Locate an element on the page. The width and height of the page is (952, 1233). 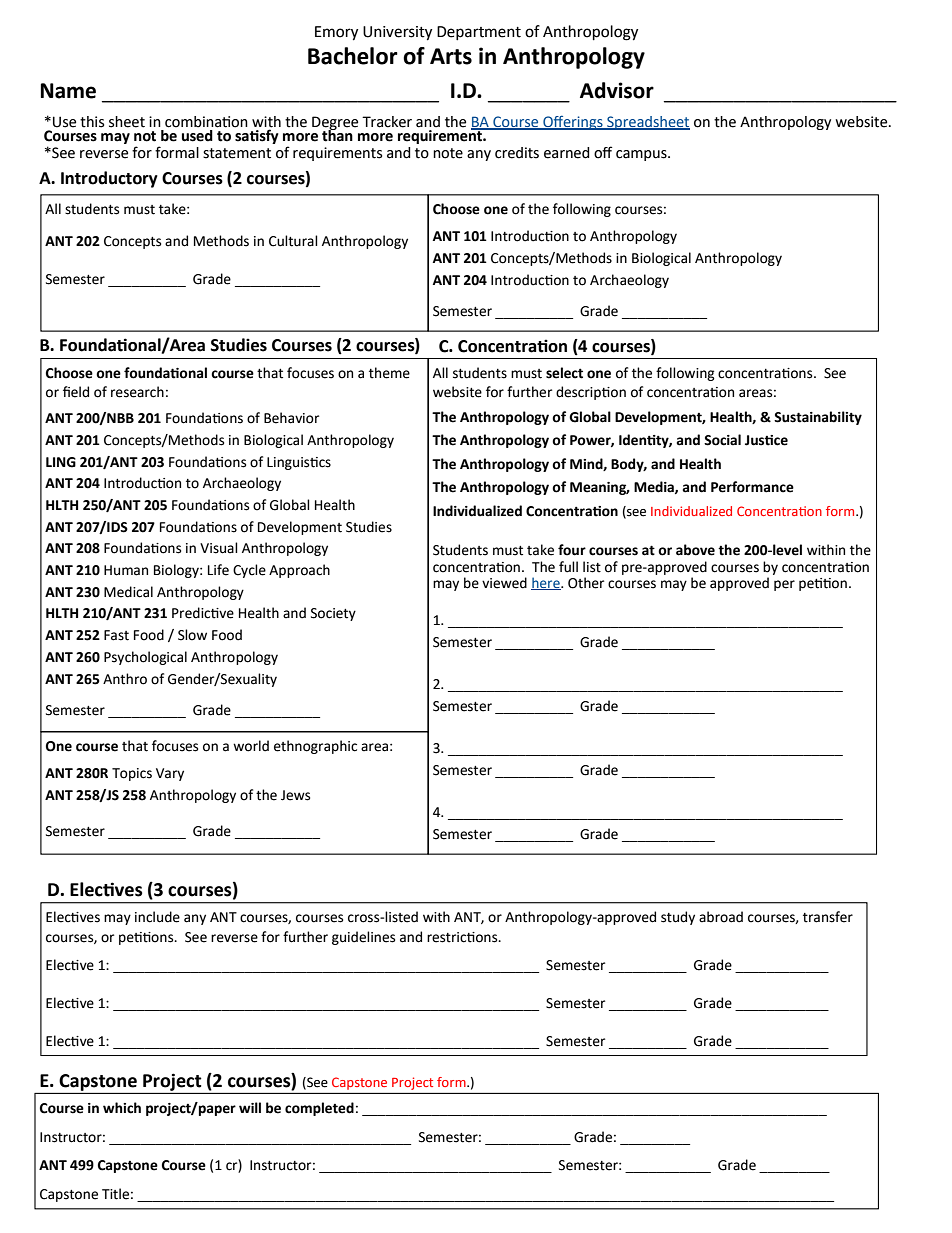
Arts is located at coordinates (451, 56).
